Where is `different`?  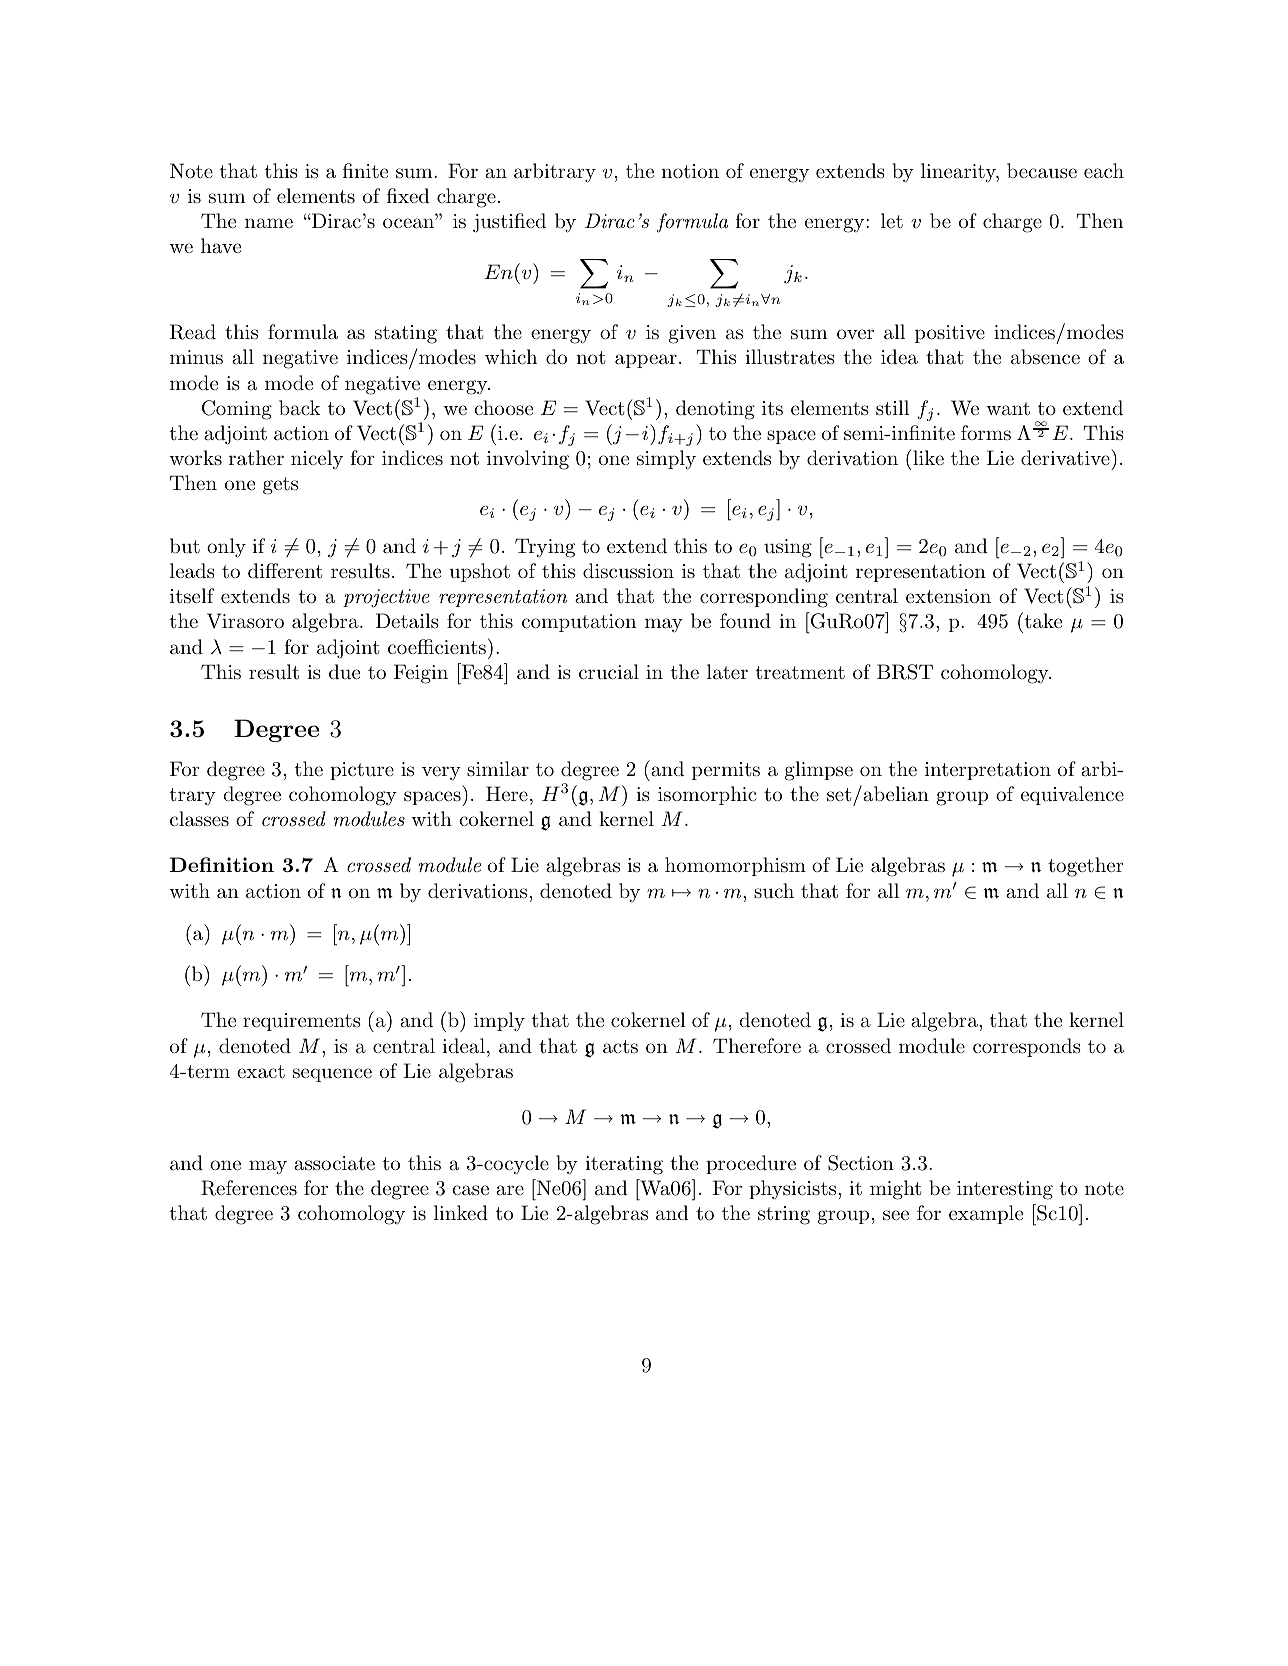 different is located at coordinates (285, 570).
